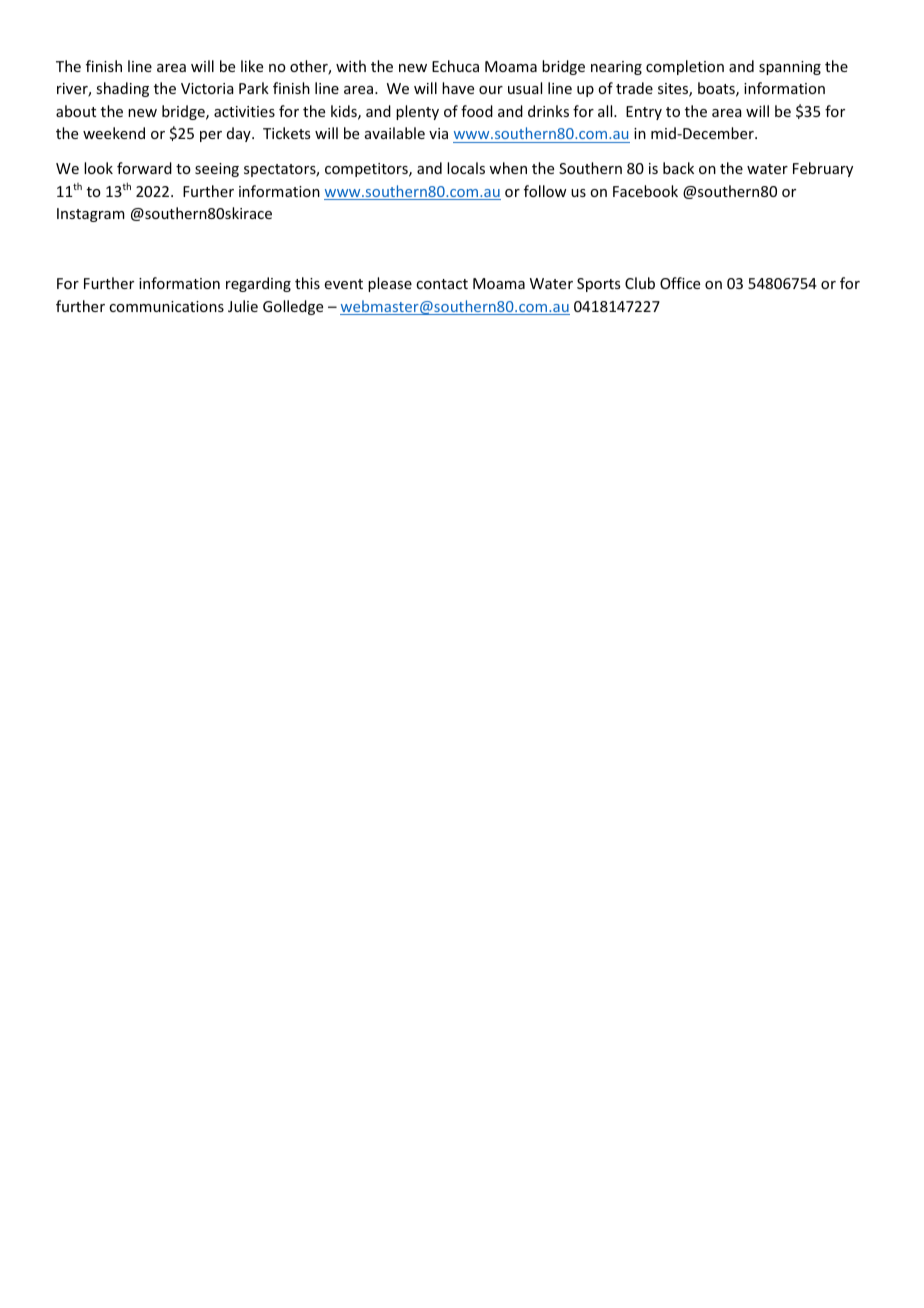 The width and height of the image is (924, 1308). Describe the element at coordinates (252, 66) in the image. I see `like` at that location.
